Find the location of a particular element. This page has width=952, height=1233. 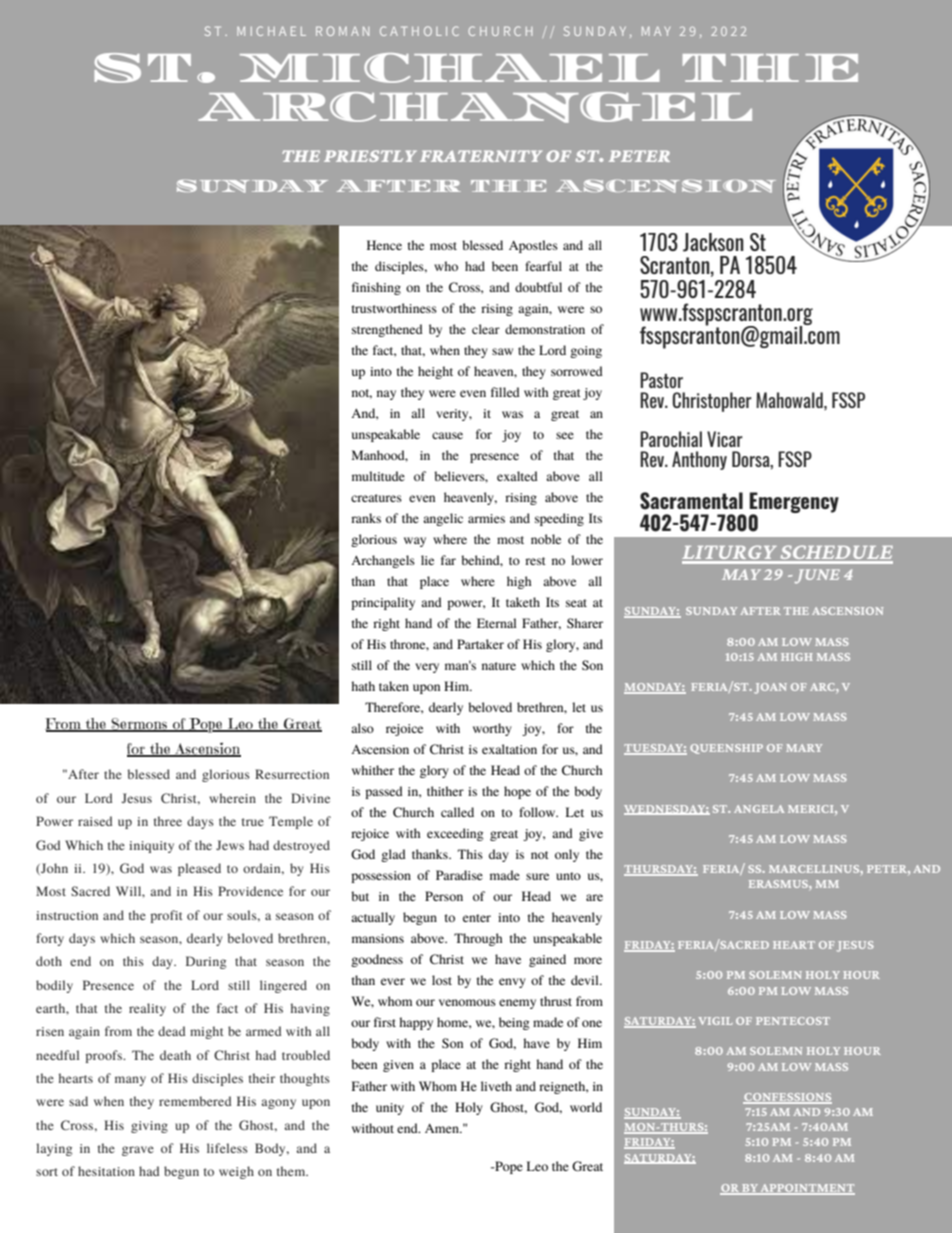

grave is located at coordinates (138, 1151).
